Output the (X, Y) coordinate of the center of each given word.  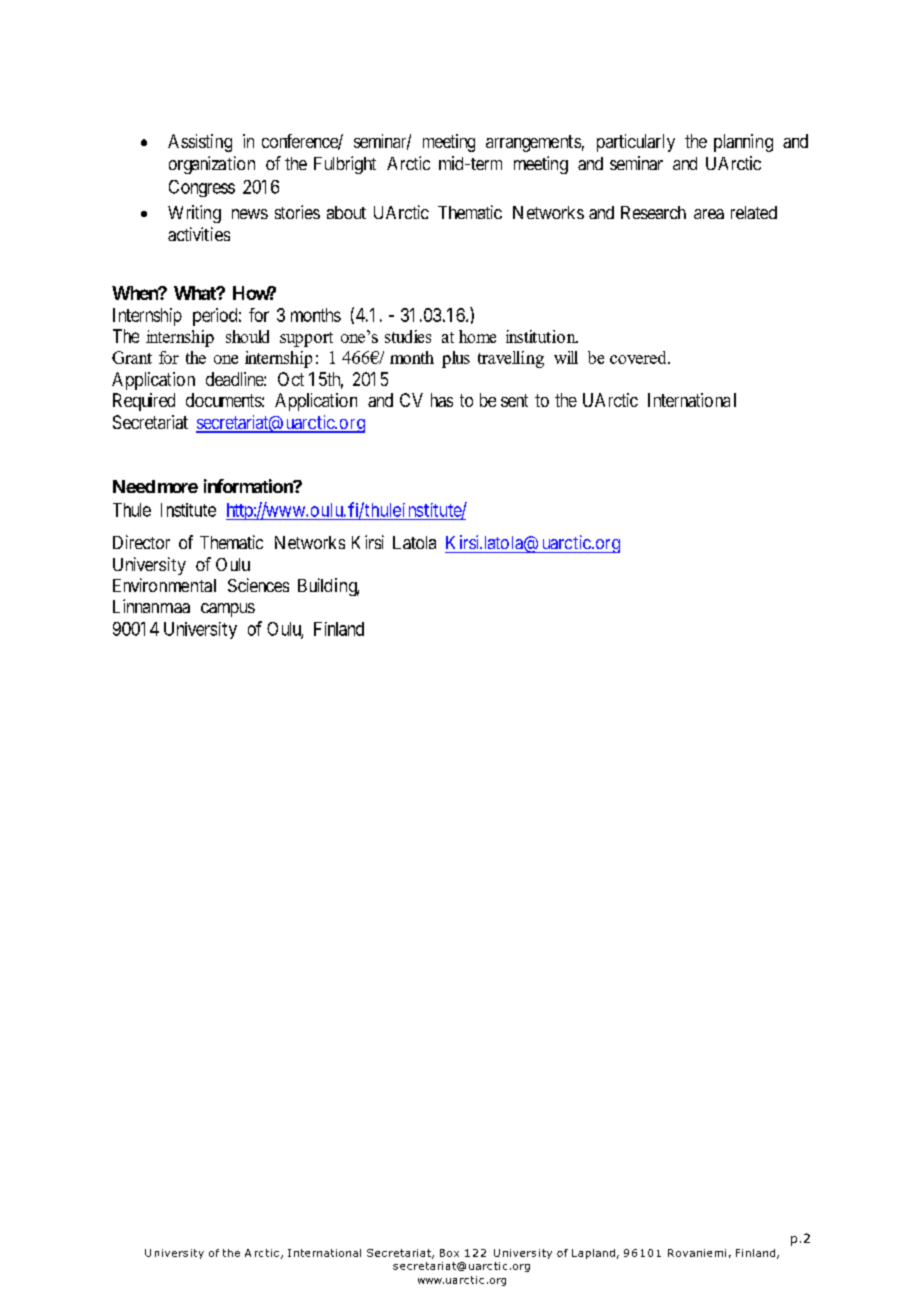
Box (449, 1253)
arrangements (533, 143)
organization (212, 165)
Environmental (164, 585)
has (442, 400)
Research (653, 212)
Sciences (258, 585)
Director (141, 542)
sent (514, 400)
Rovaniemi (697, 1253)
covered (639, 357)
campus (228, 610)
